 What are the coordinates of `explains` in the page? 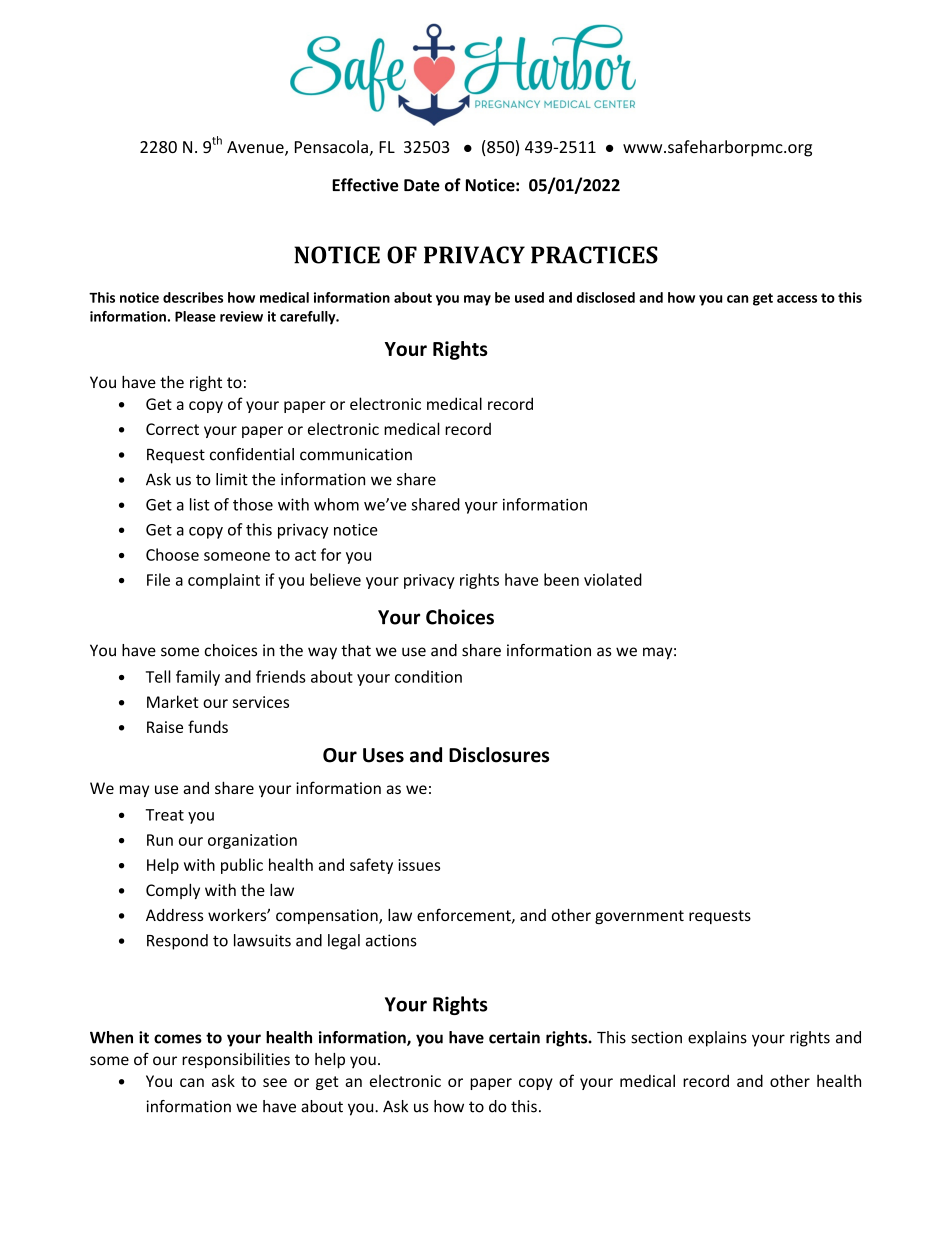 It's located at (717, 1039).
